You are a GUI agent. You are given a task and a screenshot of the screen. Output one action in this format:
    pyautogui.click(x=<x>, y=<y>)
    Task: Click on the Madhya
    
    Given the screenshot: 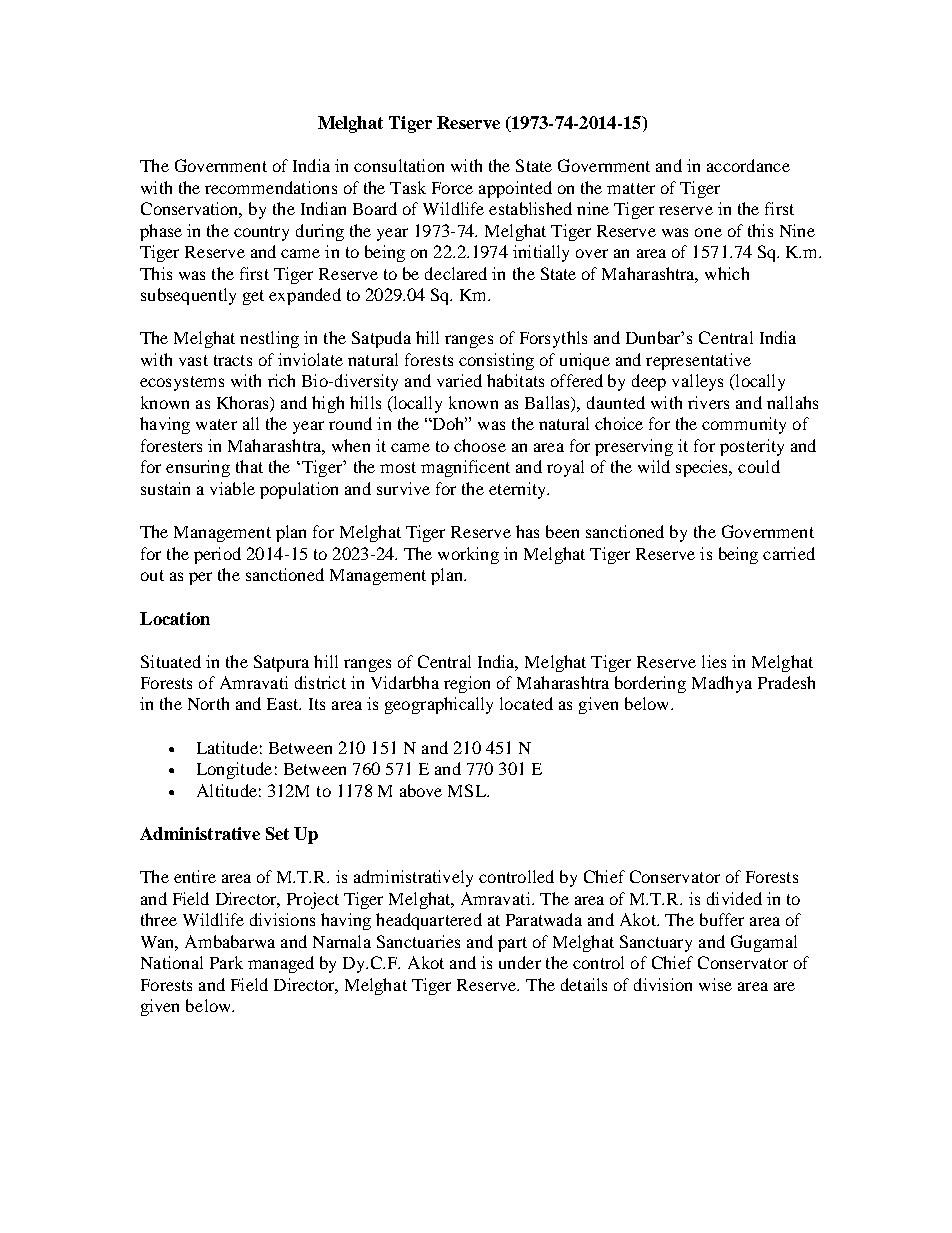 What is the action you would take?
    pyautogui.click(x=722, y=684)
